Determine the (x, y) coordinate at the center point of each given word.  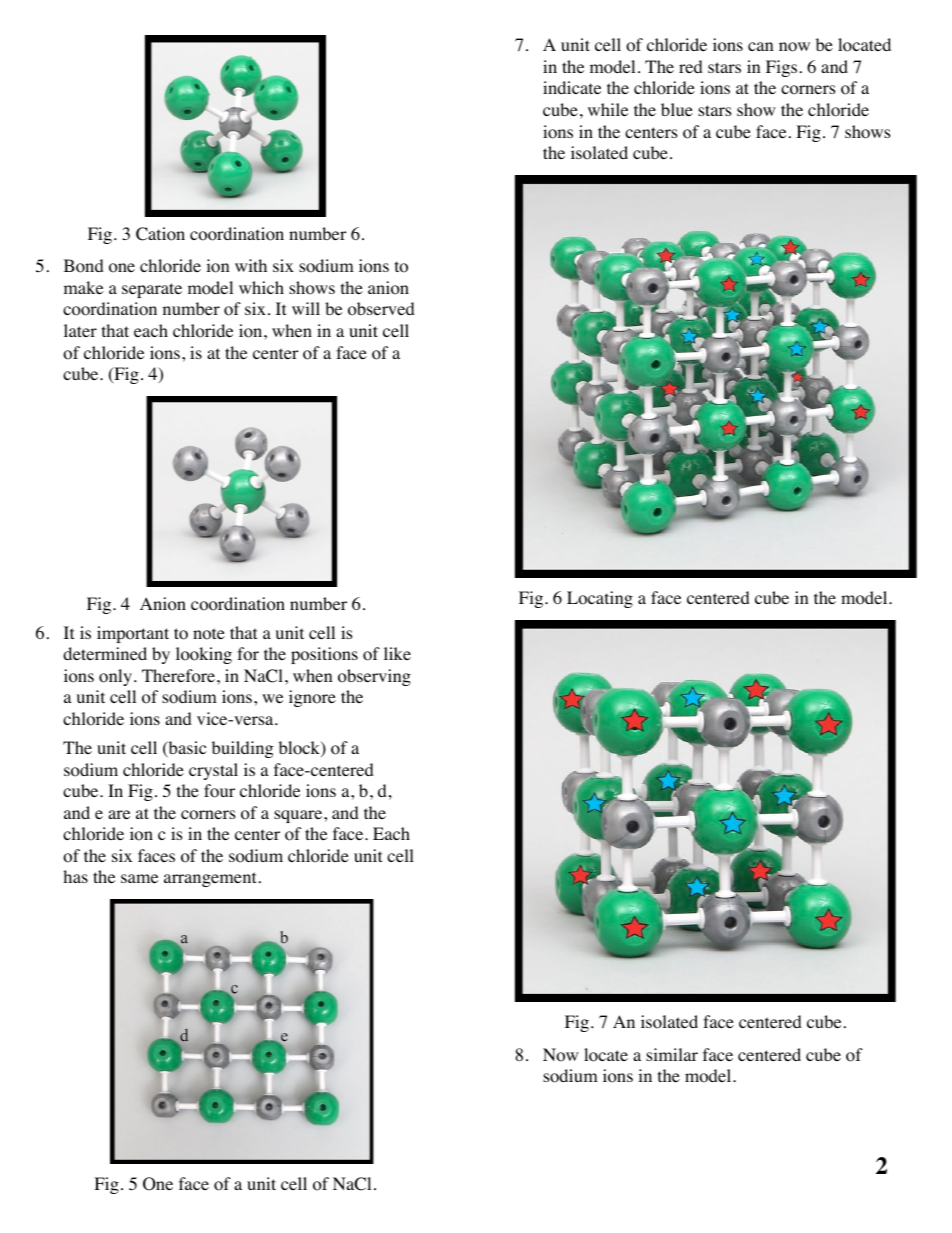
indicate (572, 87)
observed (381, 309)
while (608, 109)
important (133, 634)
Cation (160, 234)
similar (672, 1054)
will (306, 308)
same (139, 878)
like (397, 653)
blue (677, 109)
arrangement (210, 879)
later (80, 330)
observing (374, 677)
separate (152, 290)
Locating (600, 599)
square (299, 816)
